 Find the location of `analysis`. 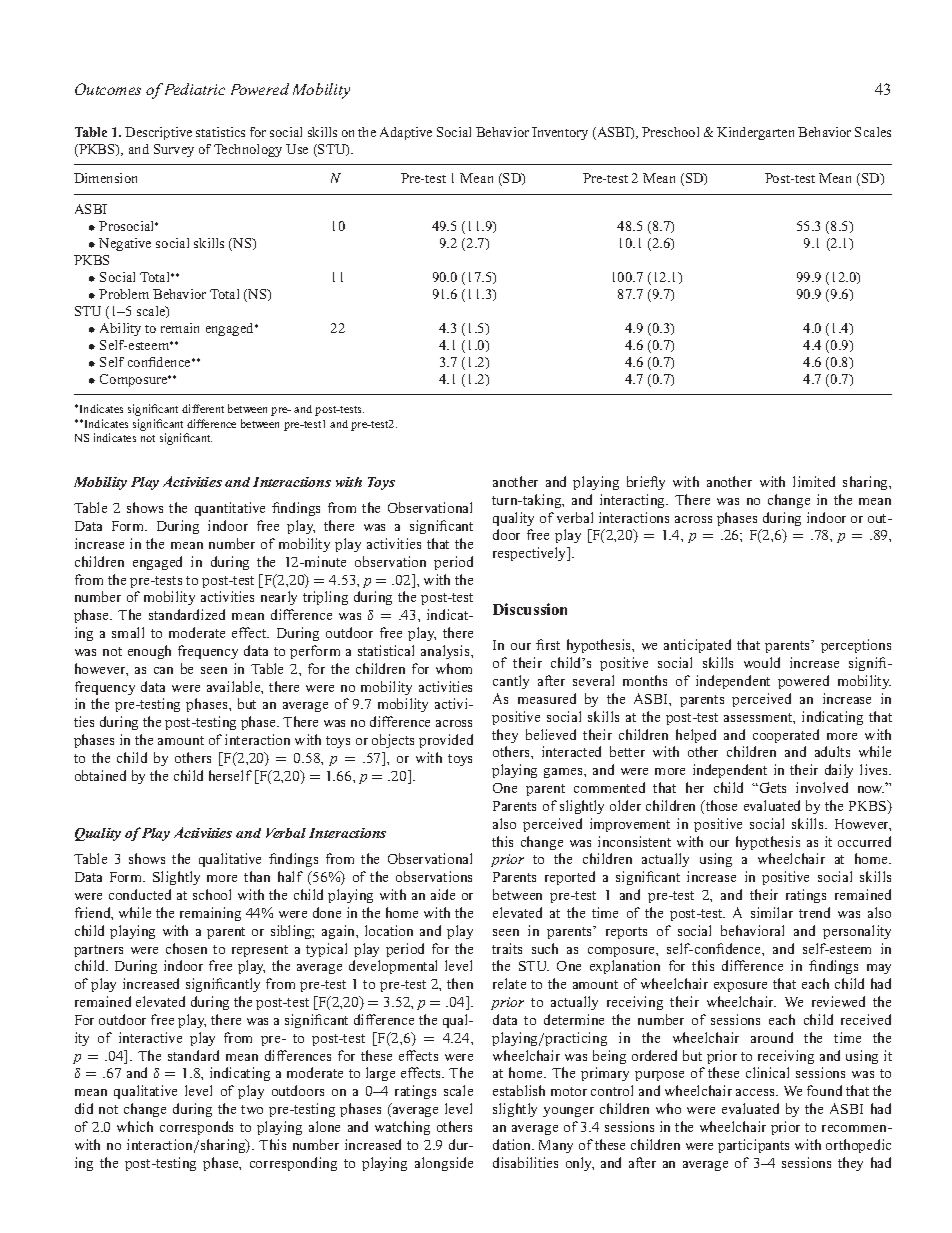

analysis is located at coordinates (446, 652).
